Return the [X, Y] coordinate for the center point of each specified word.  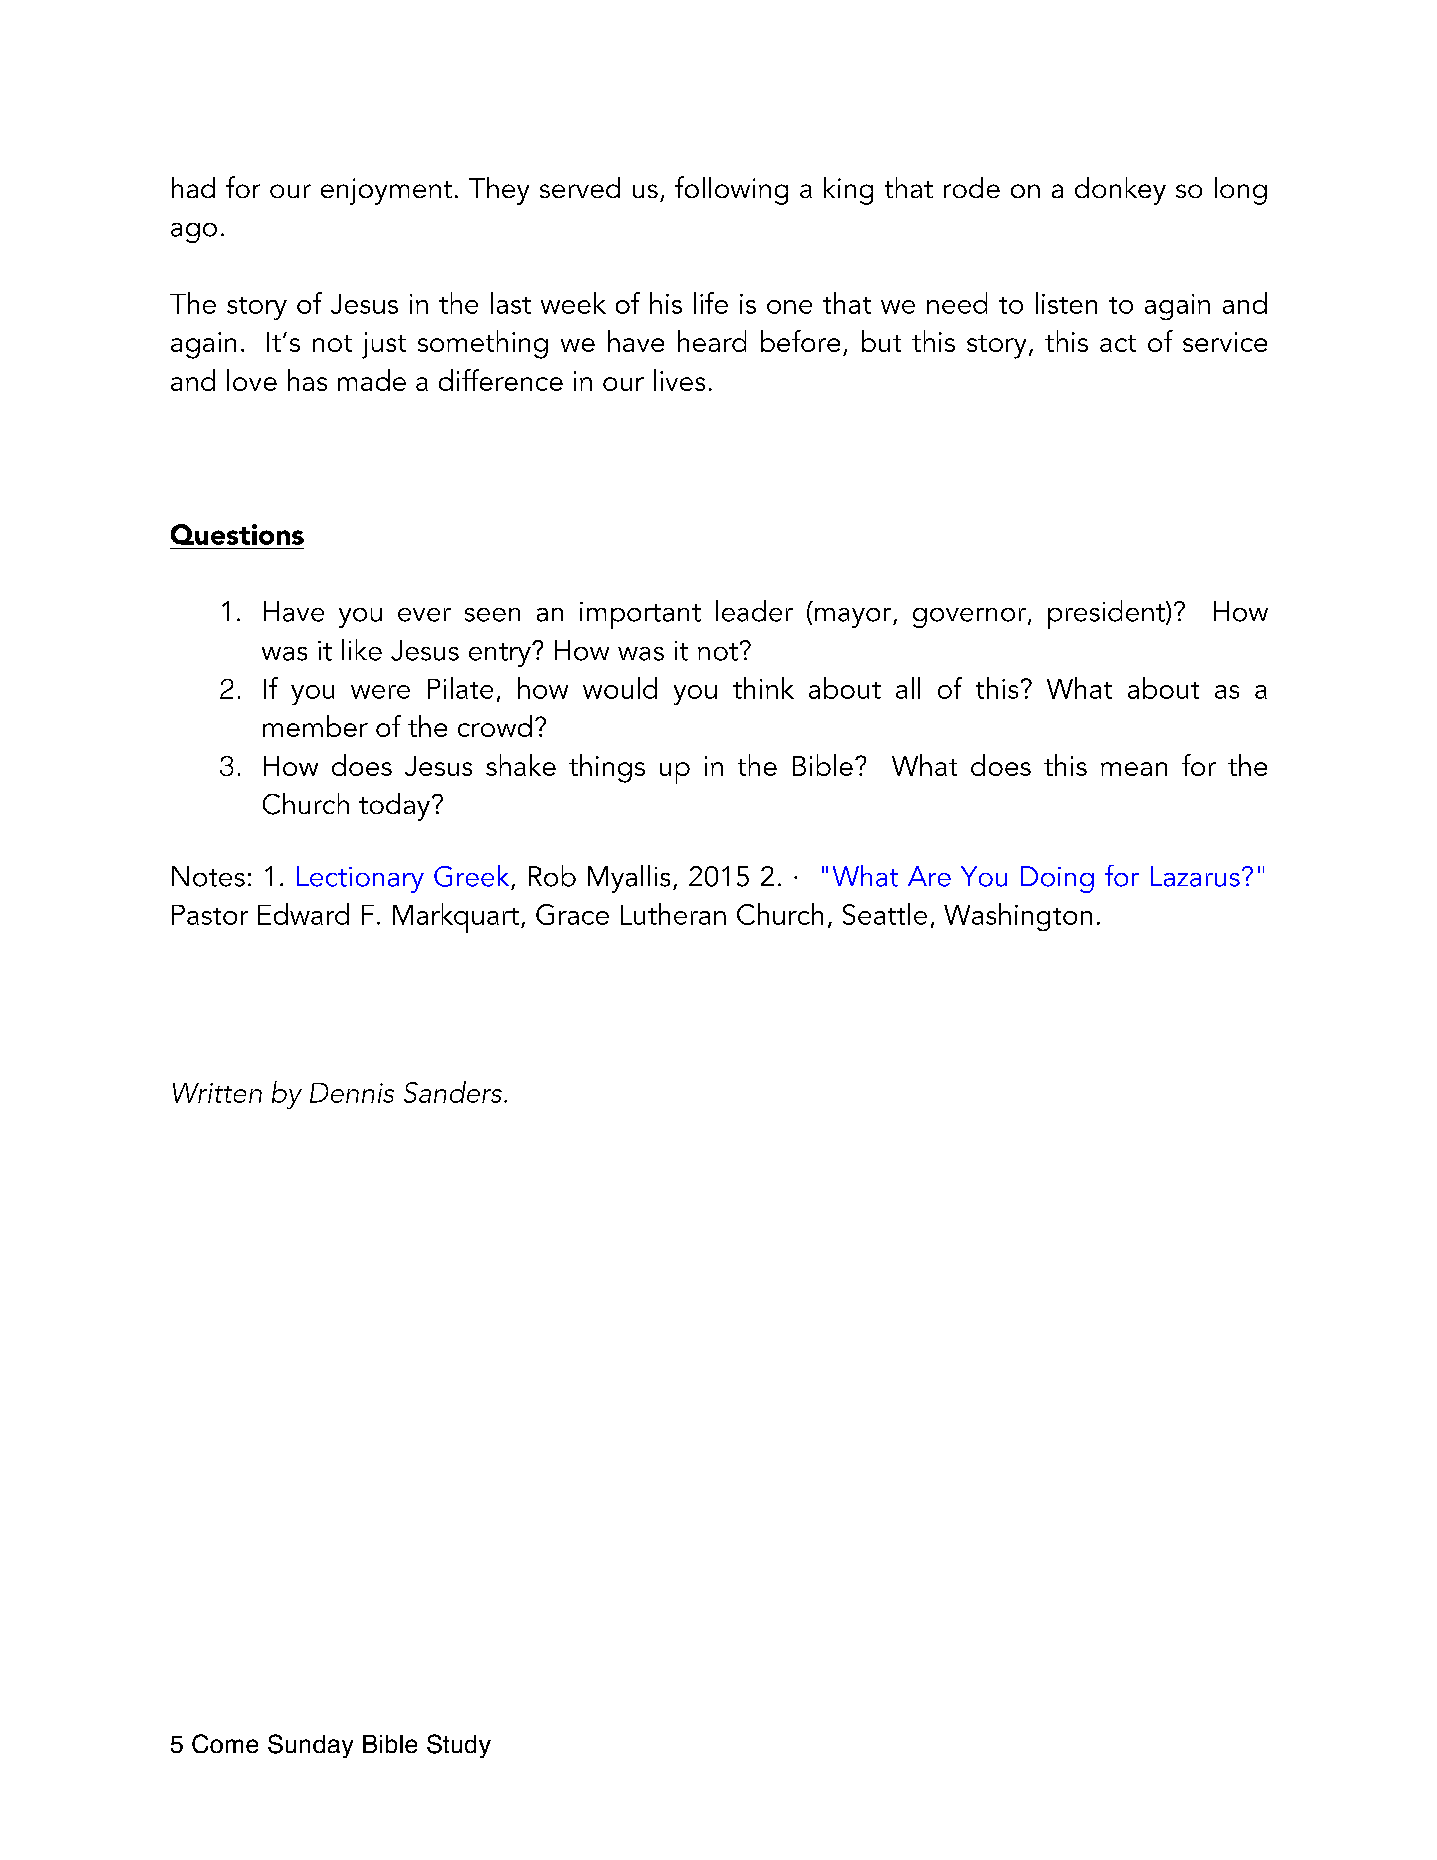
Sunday [310, 1746]
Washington [1018, 917]
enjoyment [386, 191]
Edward [303, 914]
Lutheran [673, 914]
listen [1066, 303]
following [731, 190]
